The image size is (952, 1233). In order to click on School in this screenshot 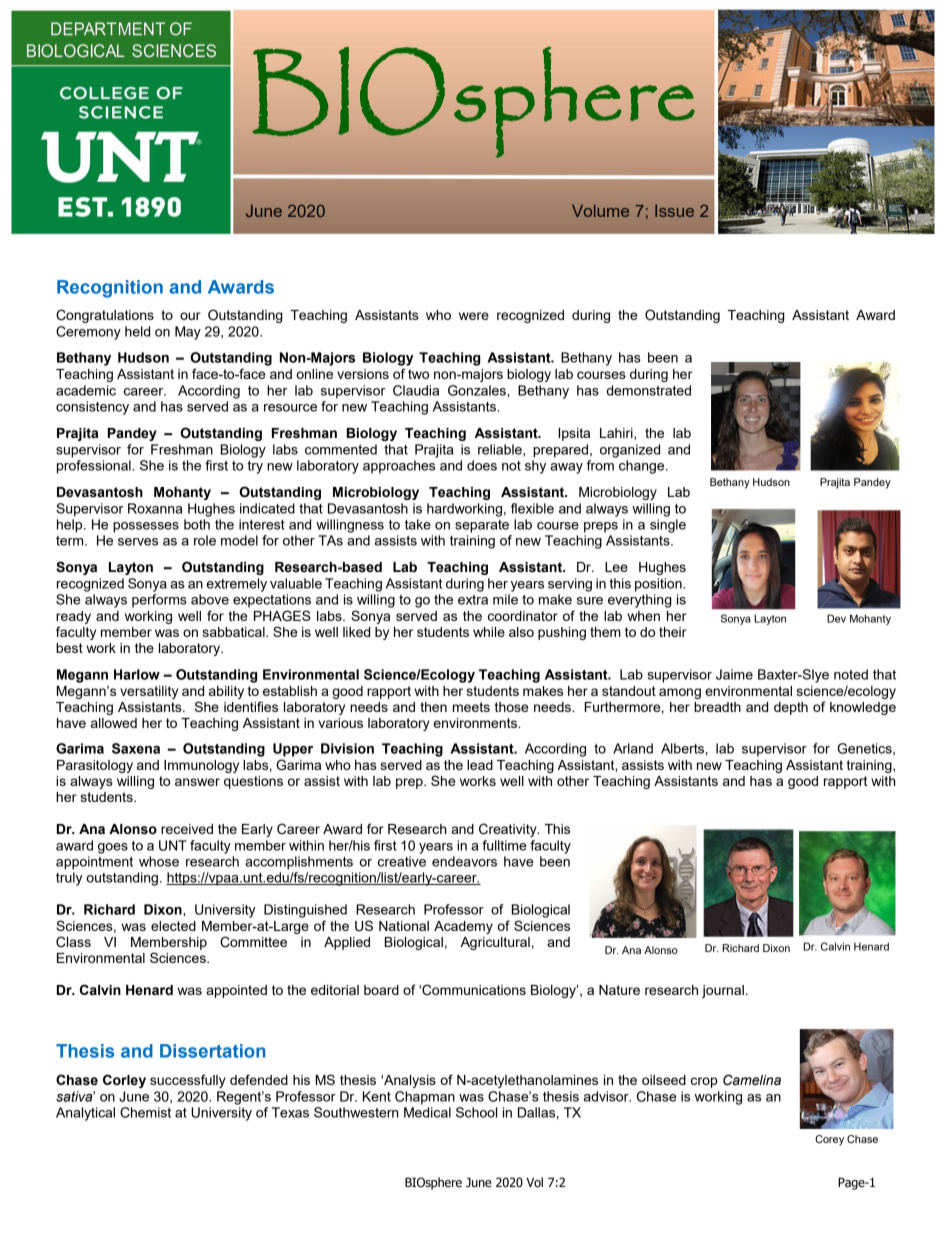, I will do `click(476, 1112)`.
